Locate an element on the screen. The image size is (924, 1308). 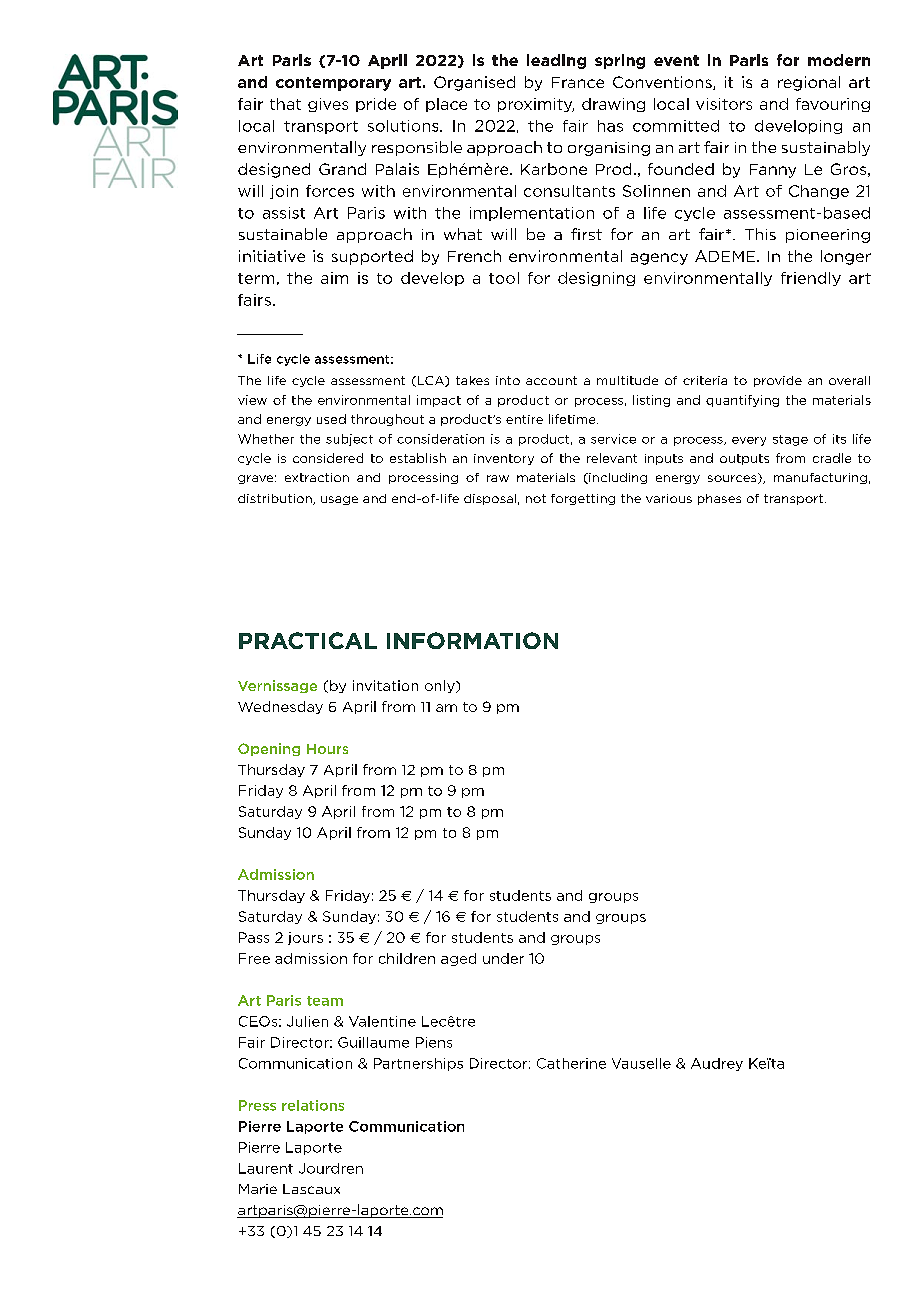
Pass is located at coordinates (254, 937).
